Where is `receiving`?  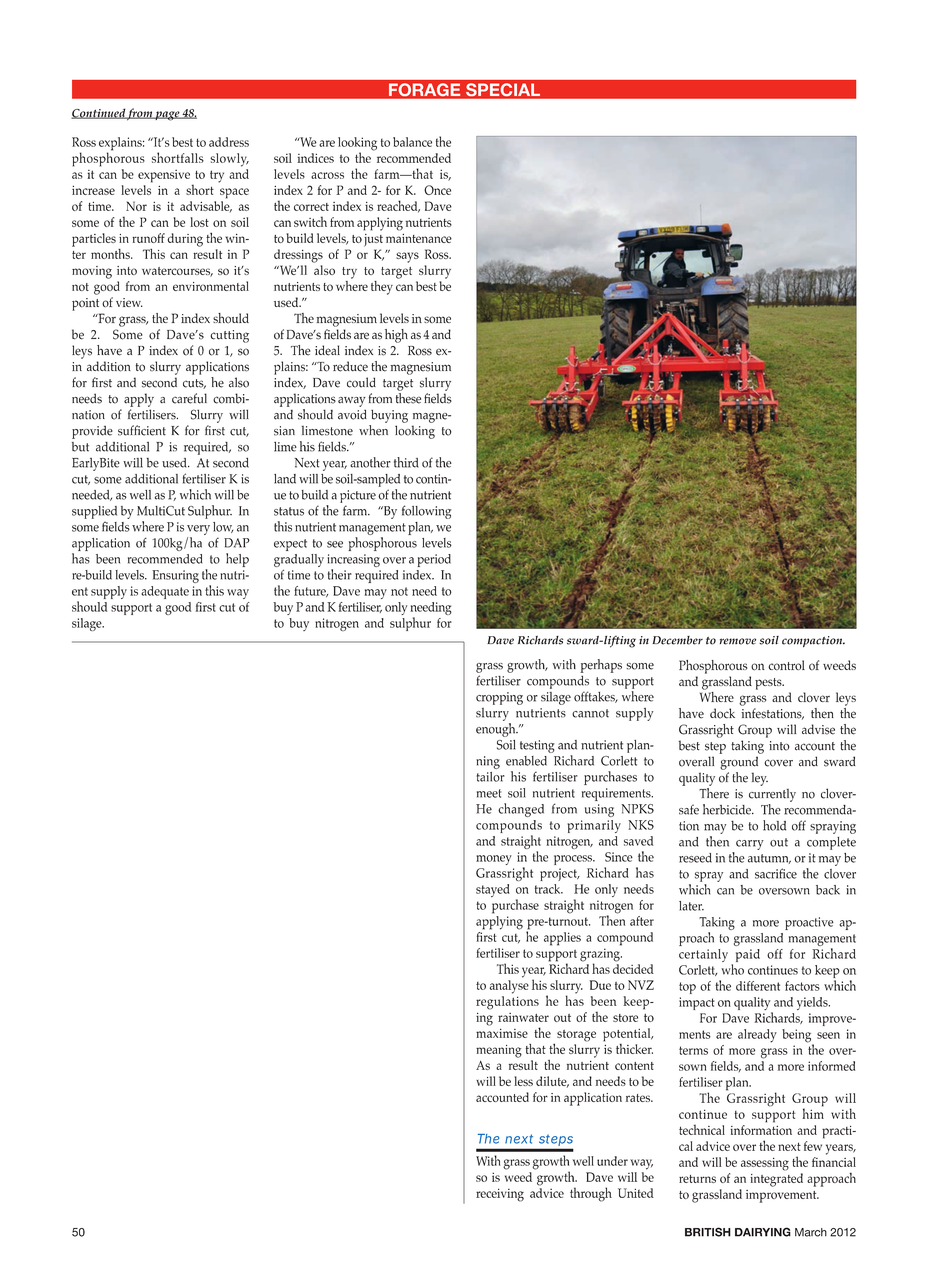
receiving is located at coordinates (500, 1195).
